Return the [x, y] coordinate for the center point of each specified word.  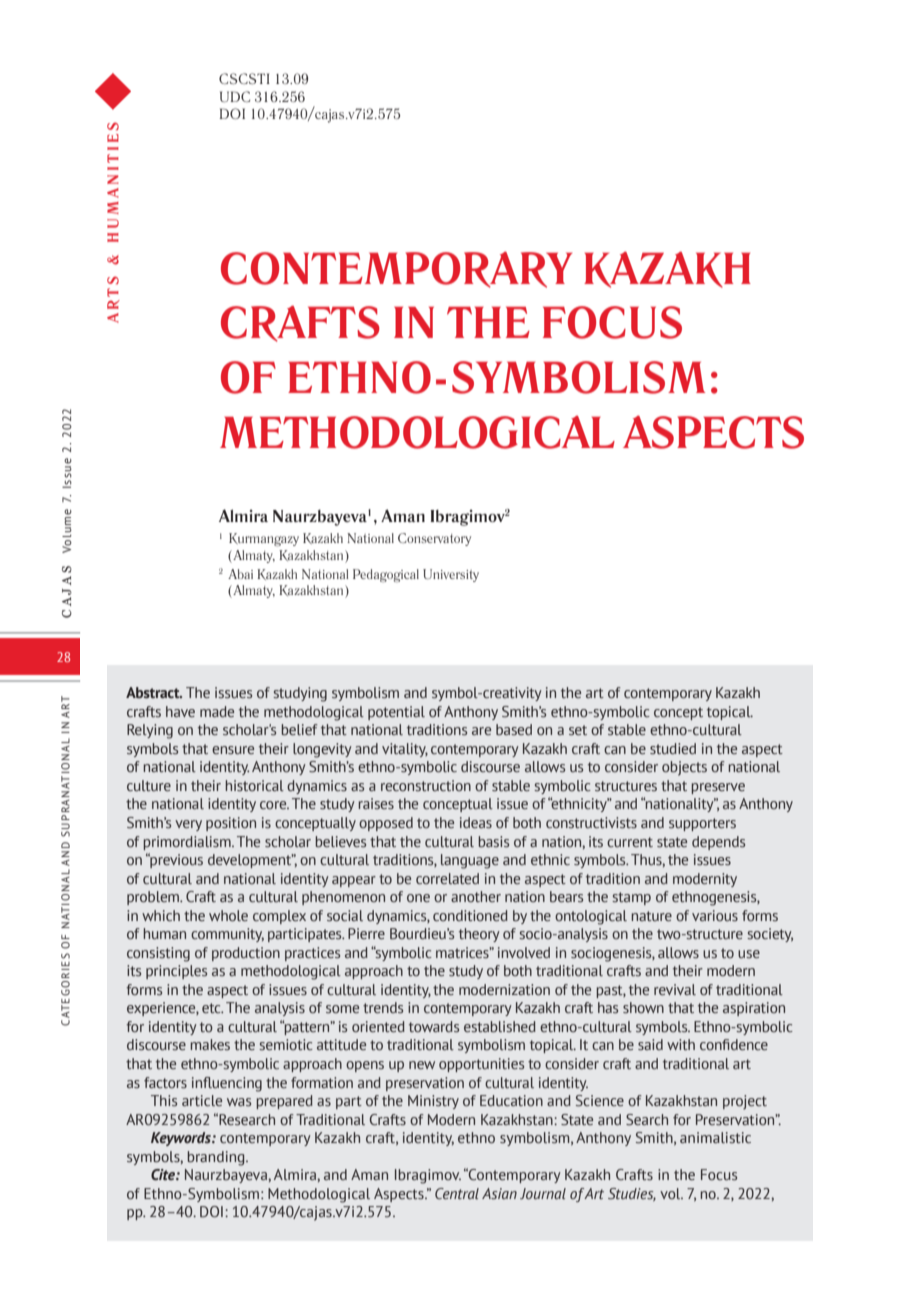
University [451, 575]
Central [457, 1193]
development [251, 861]
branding [217, 1158]
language [470, 861]
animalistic [715, 1137]
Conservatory [434, 539]
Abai [240, 574]
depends [718, 843]
